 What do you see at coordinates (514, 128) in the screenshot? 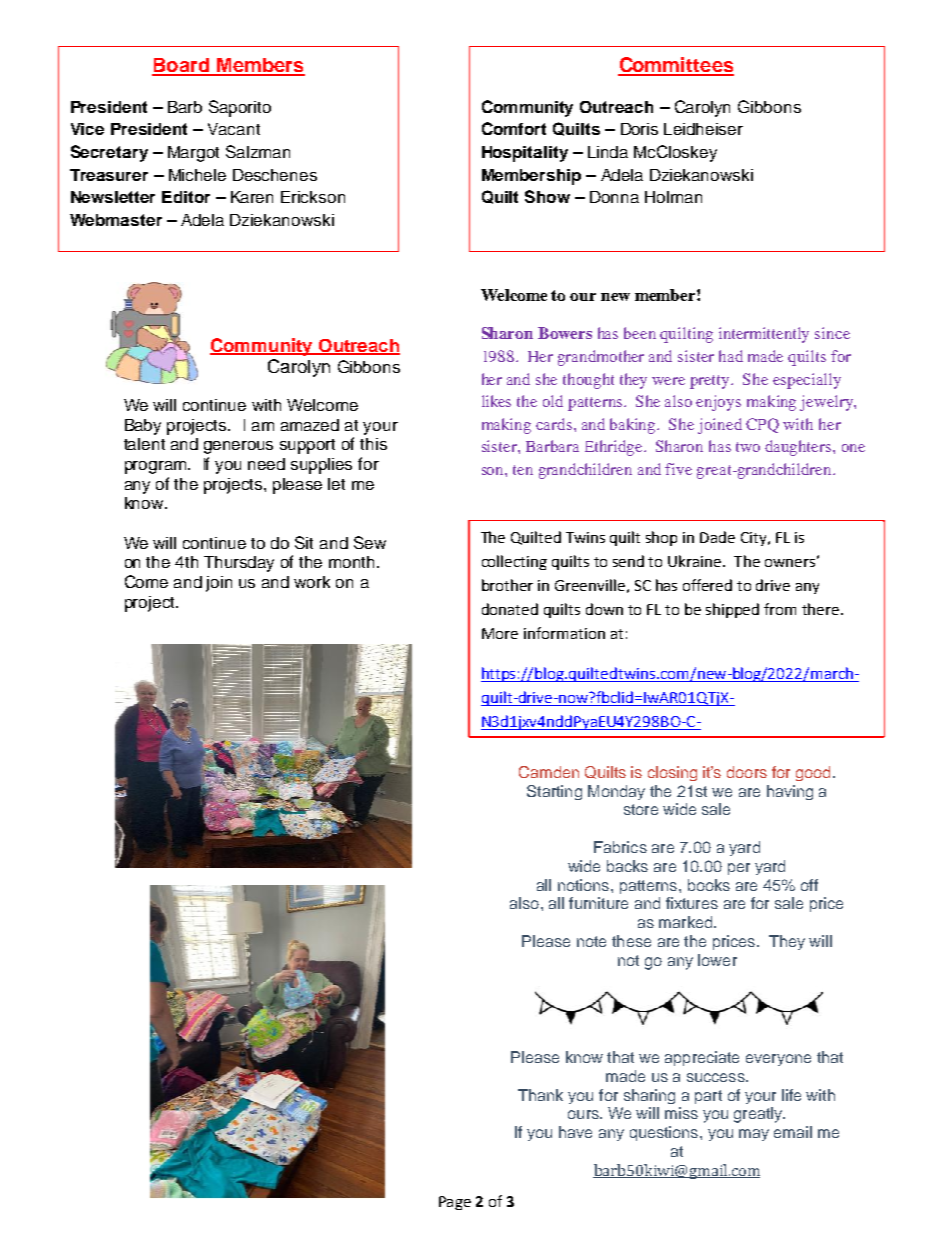
I see `Comfort` at bounding box center [514, 128].
